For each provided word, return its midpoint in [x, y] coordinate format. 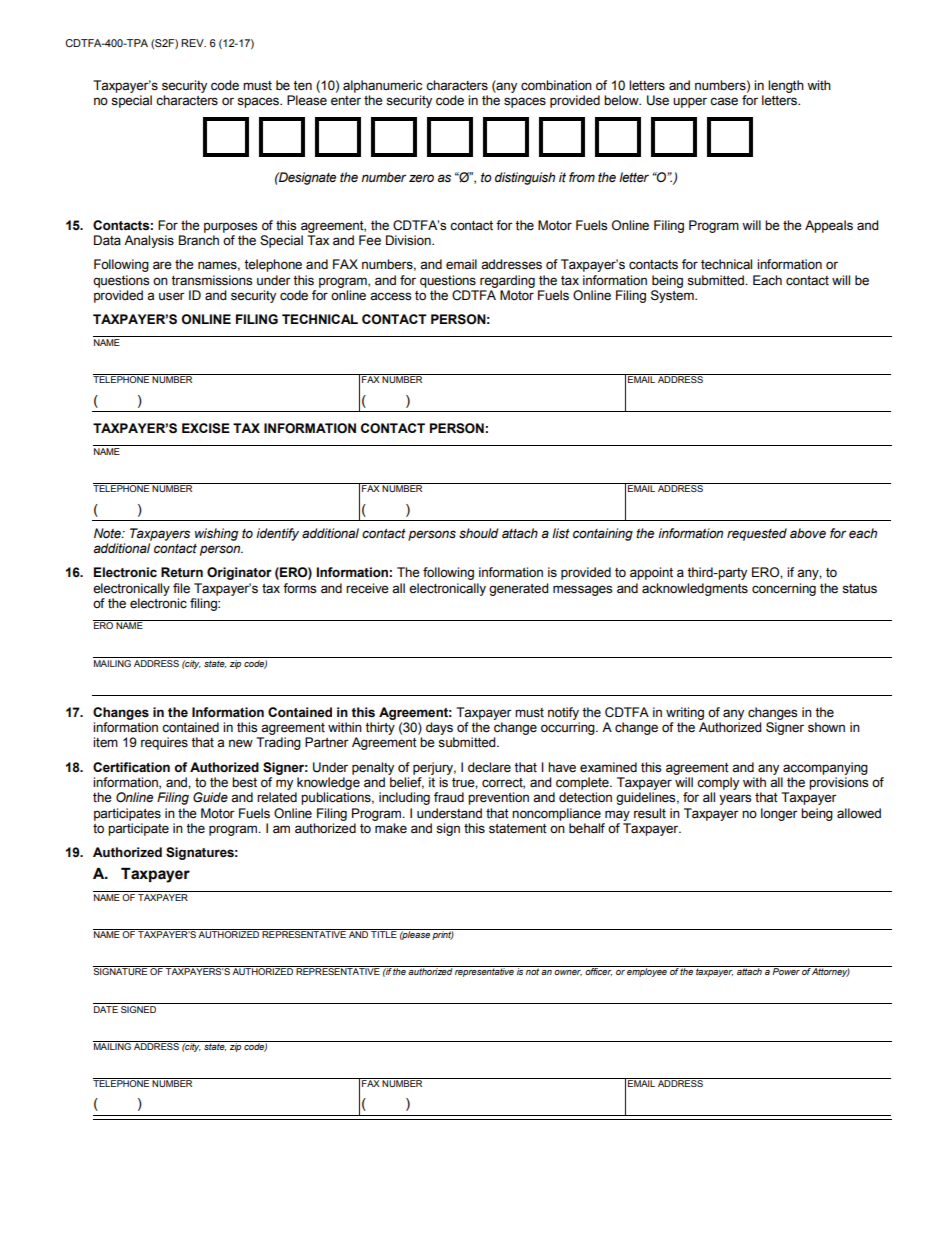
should [478, 533]
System [673, 296]
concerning [784, 589]
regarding [507, 281]
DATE [106, 1009]
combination [556, 85]
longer [779, 814]
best [244, 782]
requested [757, 534]
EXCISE [206, 428]
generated [518, 589]
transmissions [211, 280]
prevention [498, 798]
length [786, 86]
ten [302, 86]
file [181, 588]
